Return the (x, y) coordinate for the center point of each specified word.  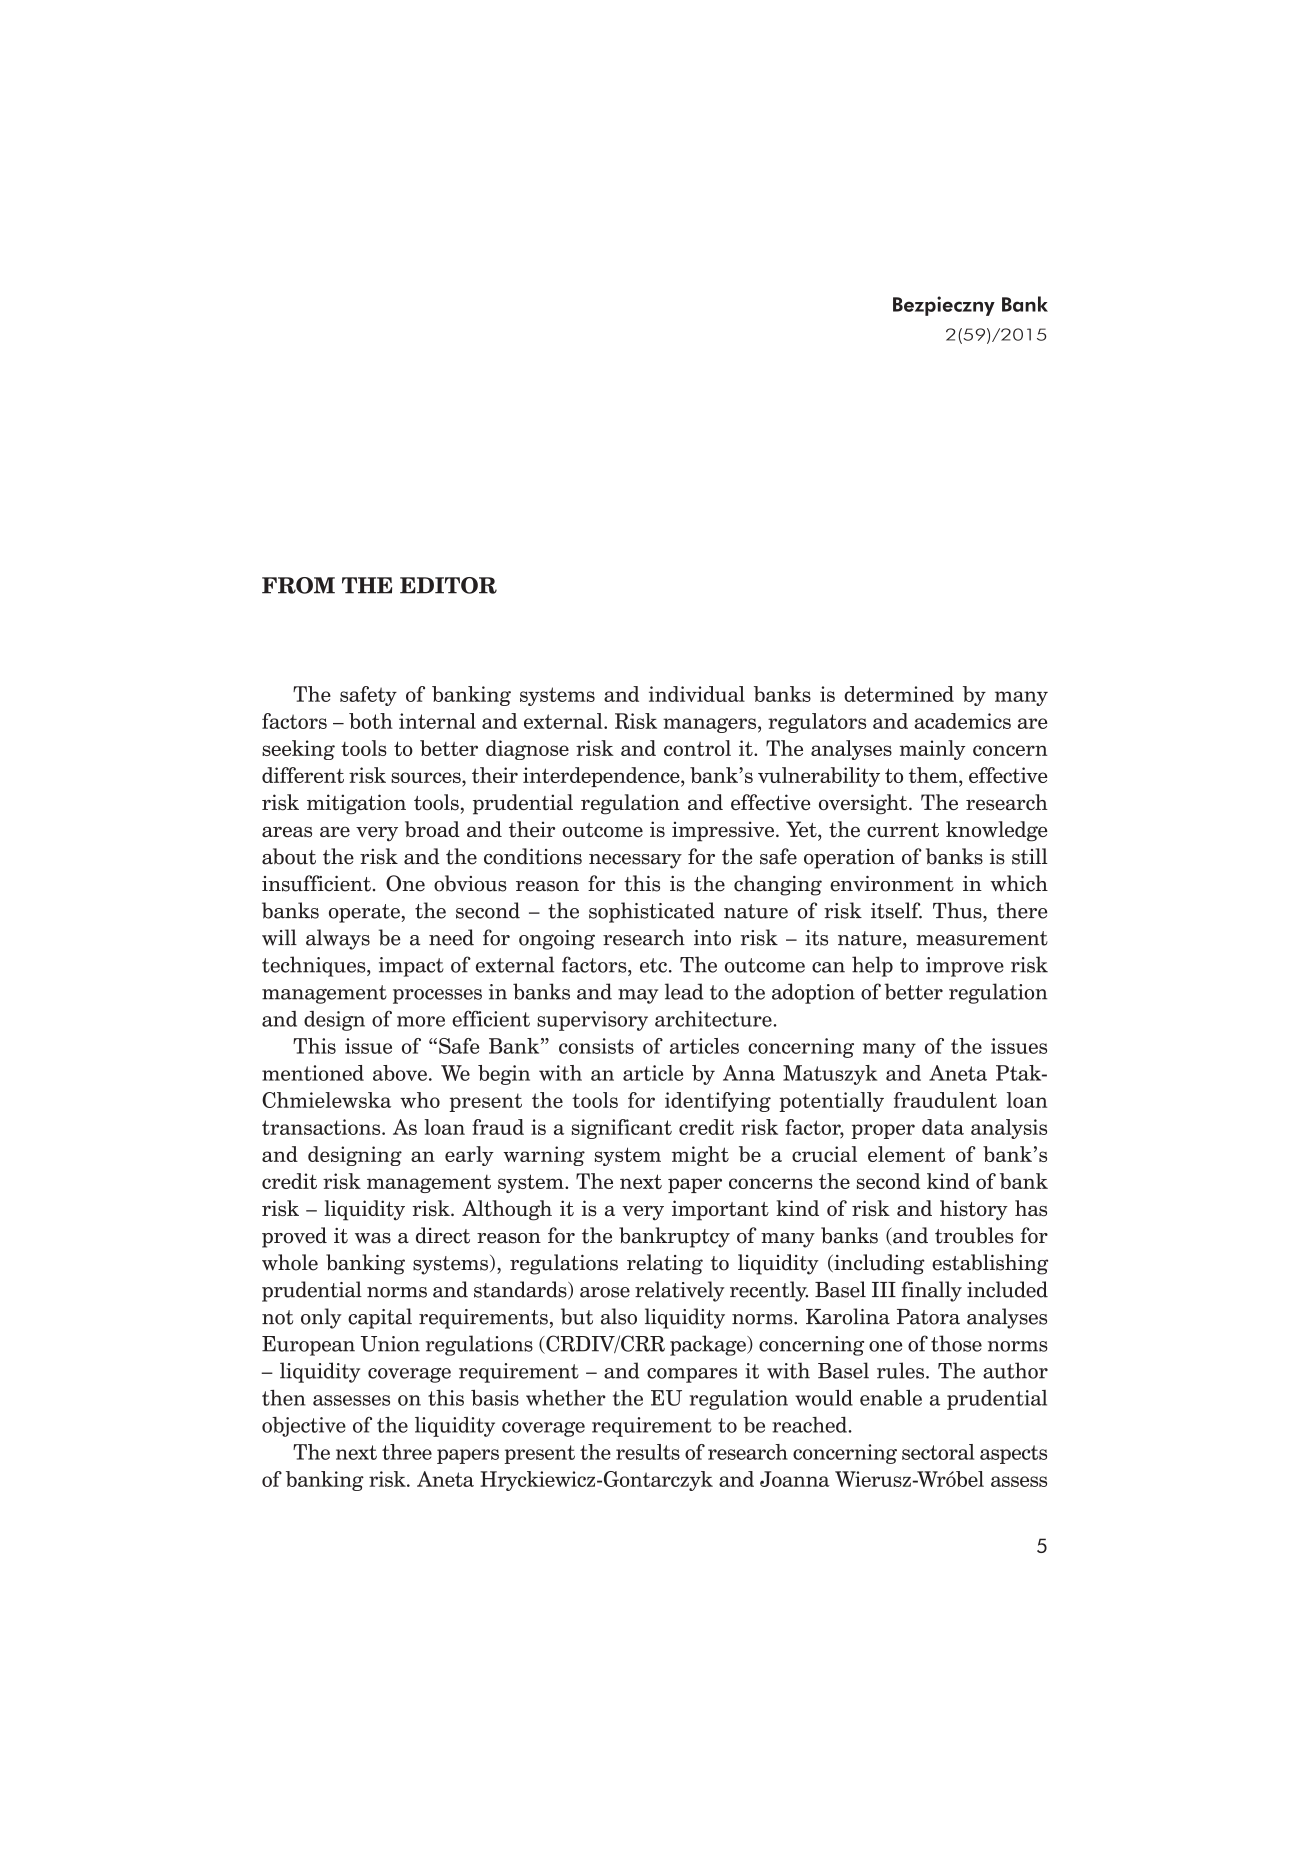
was (373, 1238)
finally (931, 1291)
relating (665, 1264)
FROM (298, 585)
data (943, 1127)
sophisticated (652, 912)
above (400, 1073)
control (697, 748)
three (407, 1452)
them (934, 776)
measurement (982, 938)
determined (899, 694)
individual (697, 694)
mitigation (356, 804)
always (338, 939)
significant (622, 1129)
